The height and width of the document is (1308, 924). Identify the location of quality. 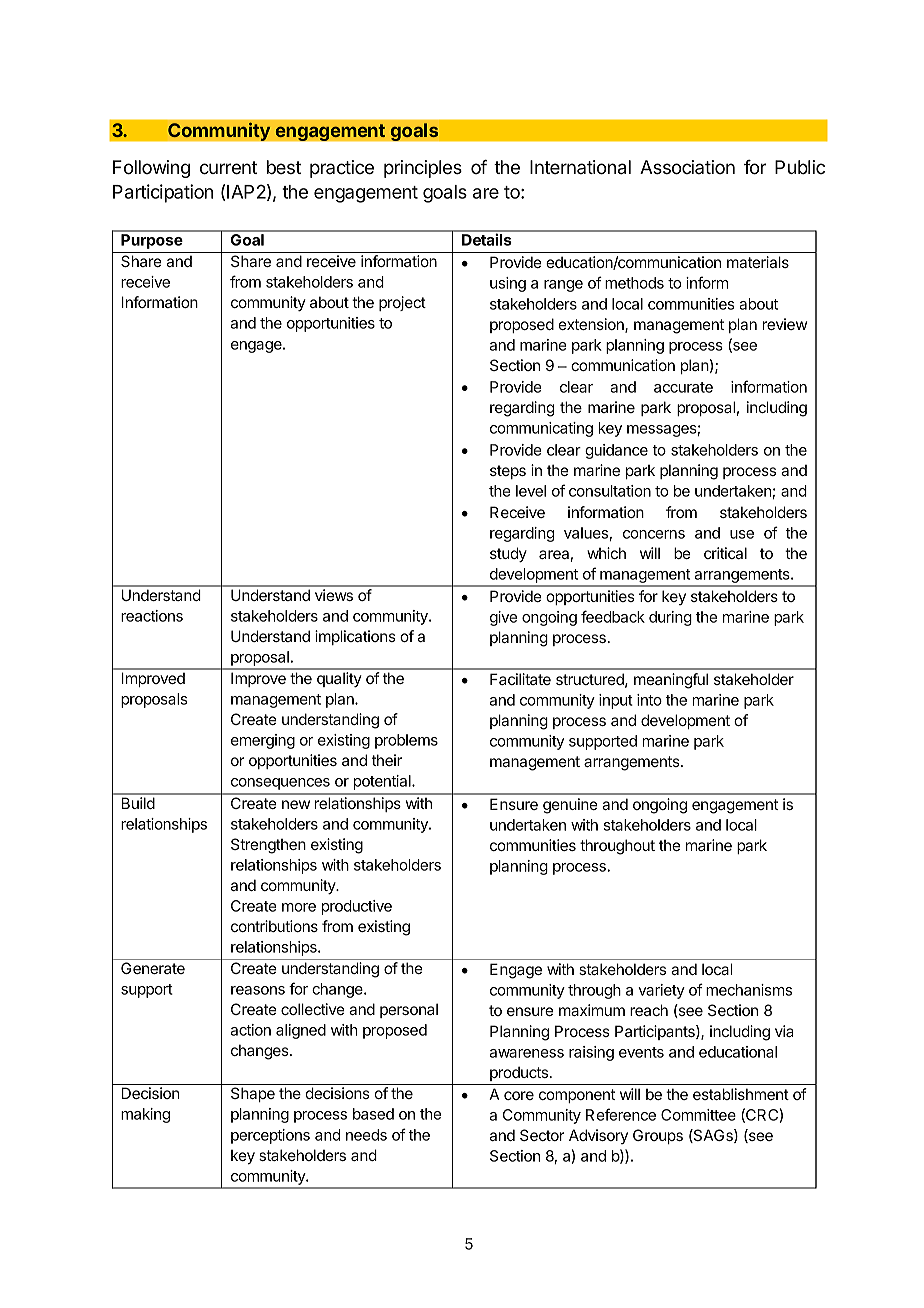
(339, 679).
